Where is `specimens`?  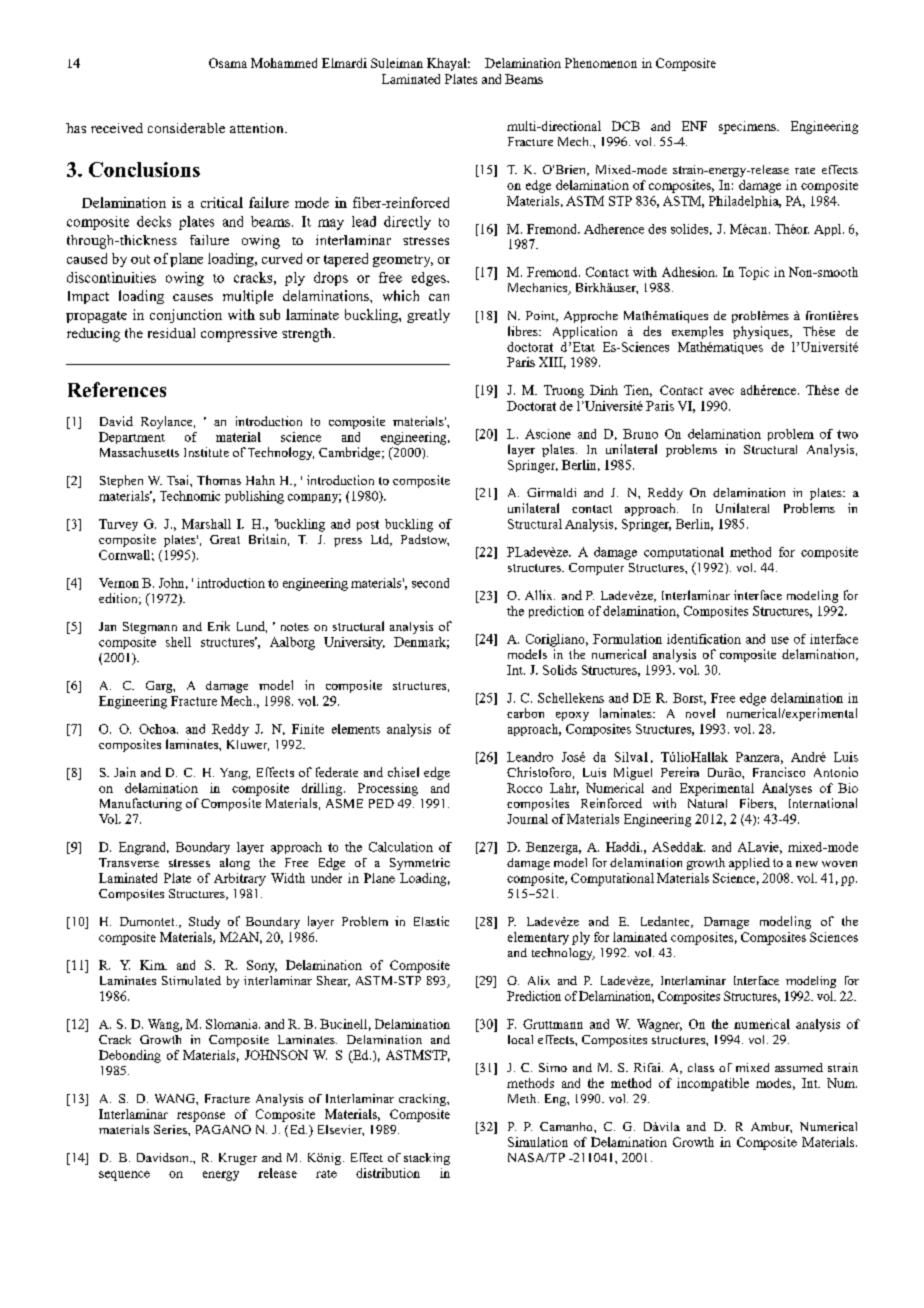 specimens is located at coordinates (748, 127).
